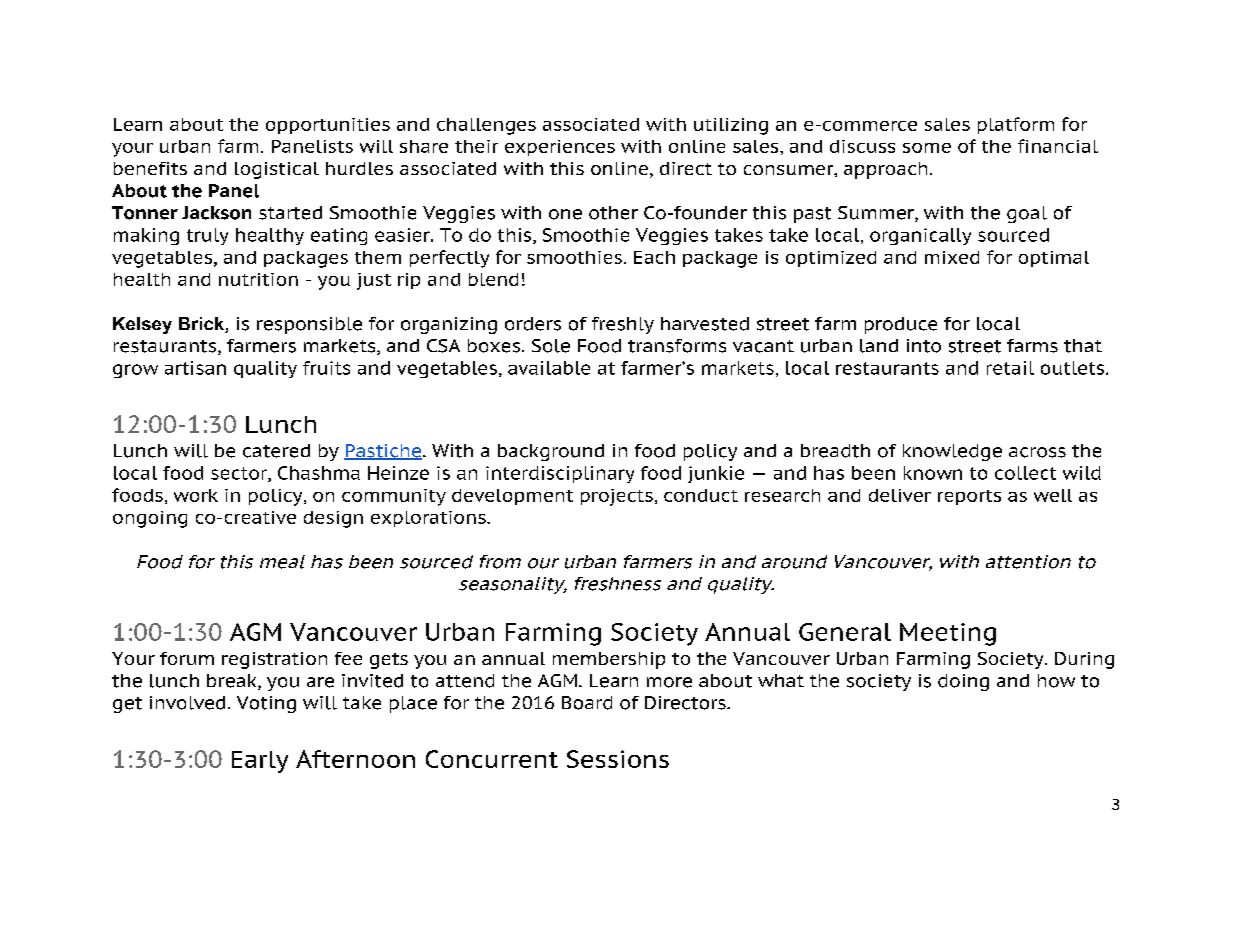 This page has height=952, width=1233. What do you see at coordinates (309, 325) in the page?
I see `responsible` at bounding box center [309, 325].
